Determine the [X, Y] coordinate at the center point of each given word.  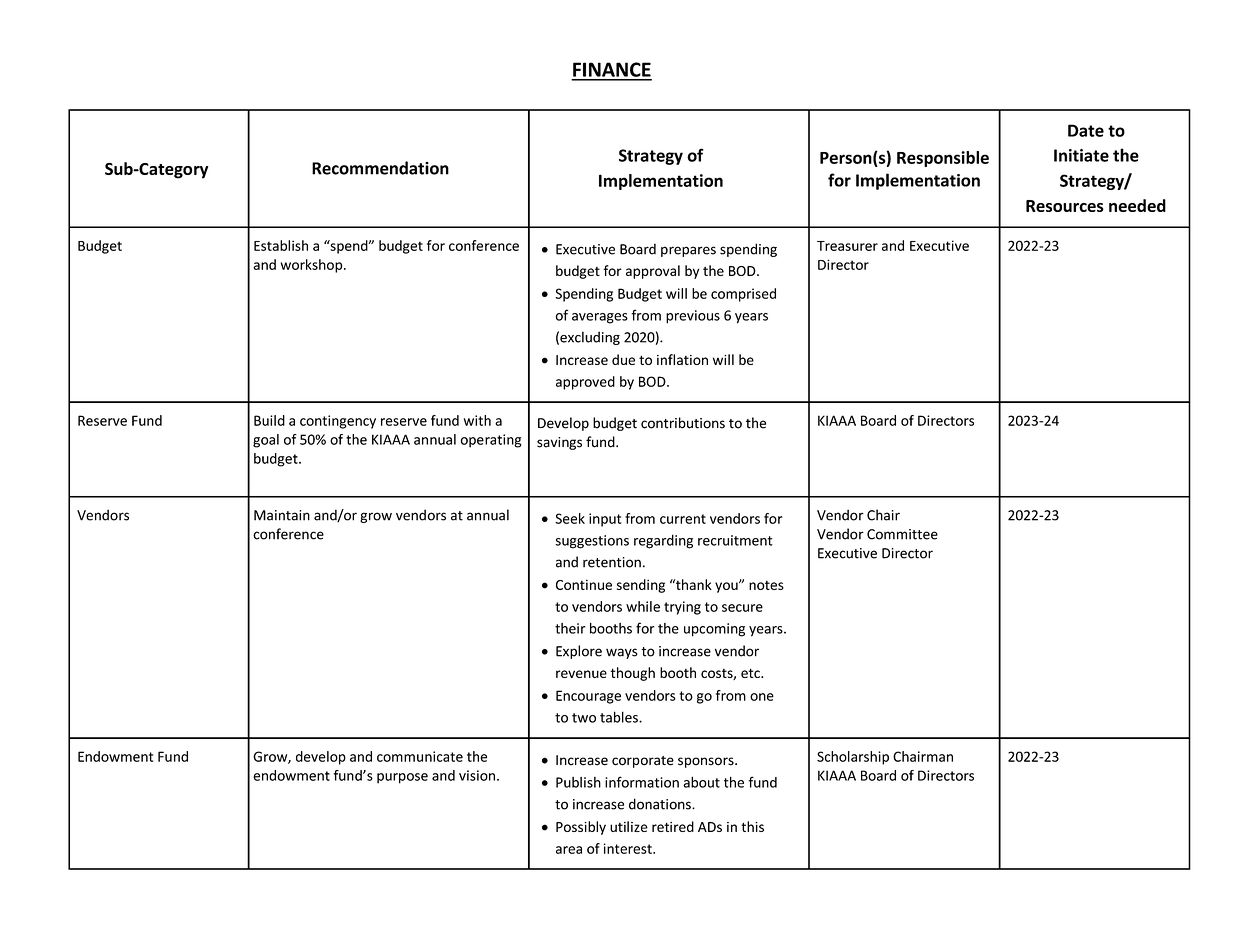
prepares [688, 251]
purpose [402, 778]
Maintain [282, 515]
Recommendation [380, 168]
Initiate [1081, 155]
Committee [902, 534]
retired [673, 826]
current [683, 519]
